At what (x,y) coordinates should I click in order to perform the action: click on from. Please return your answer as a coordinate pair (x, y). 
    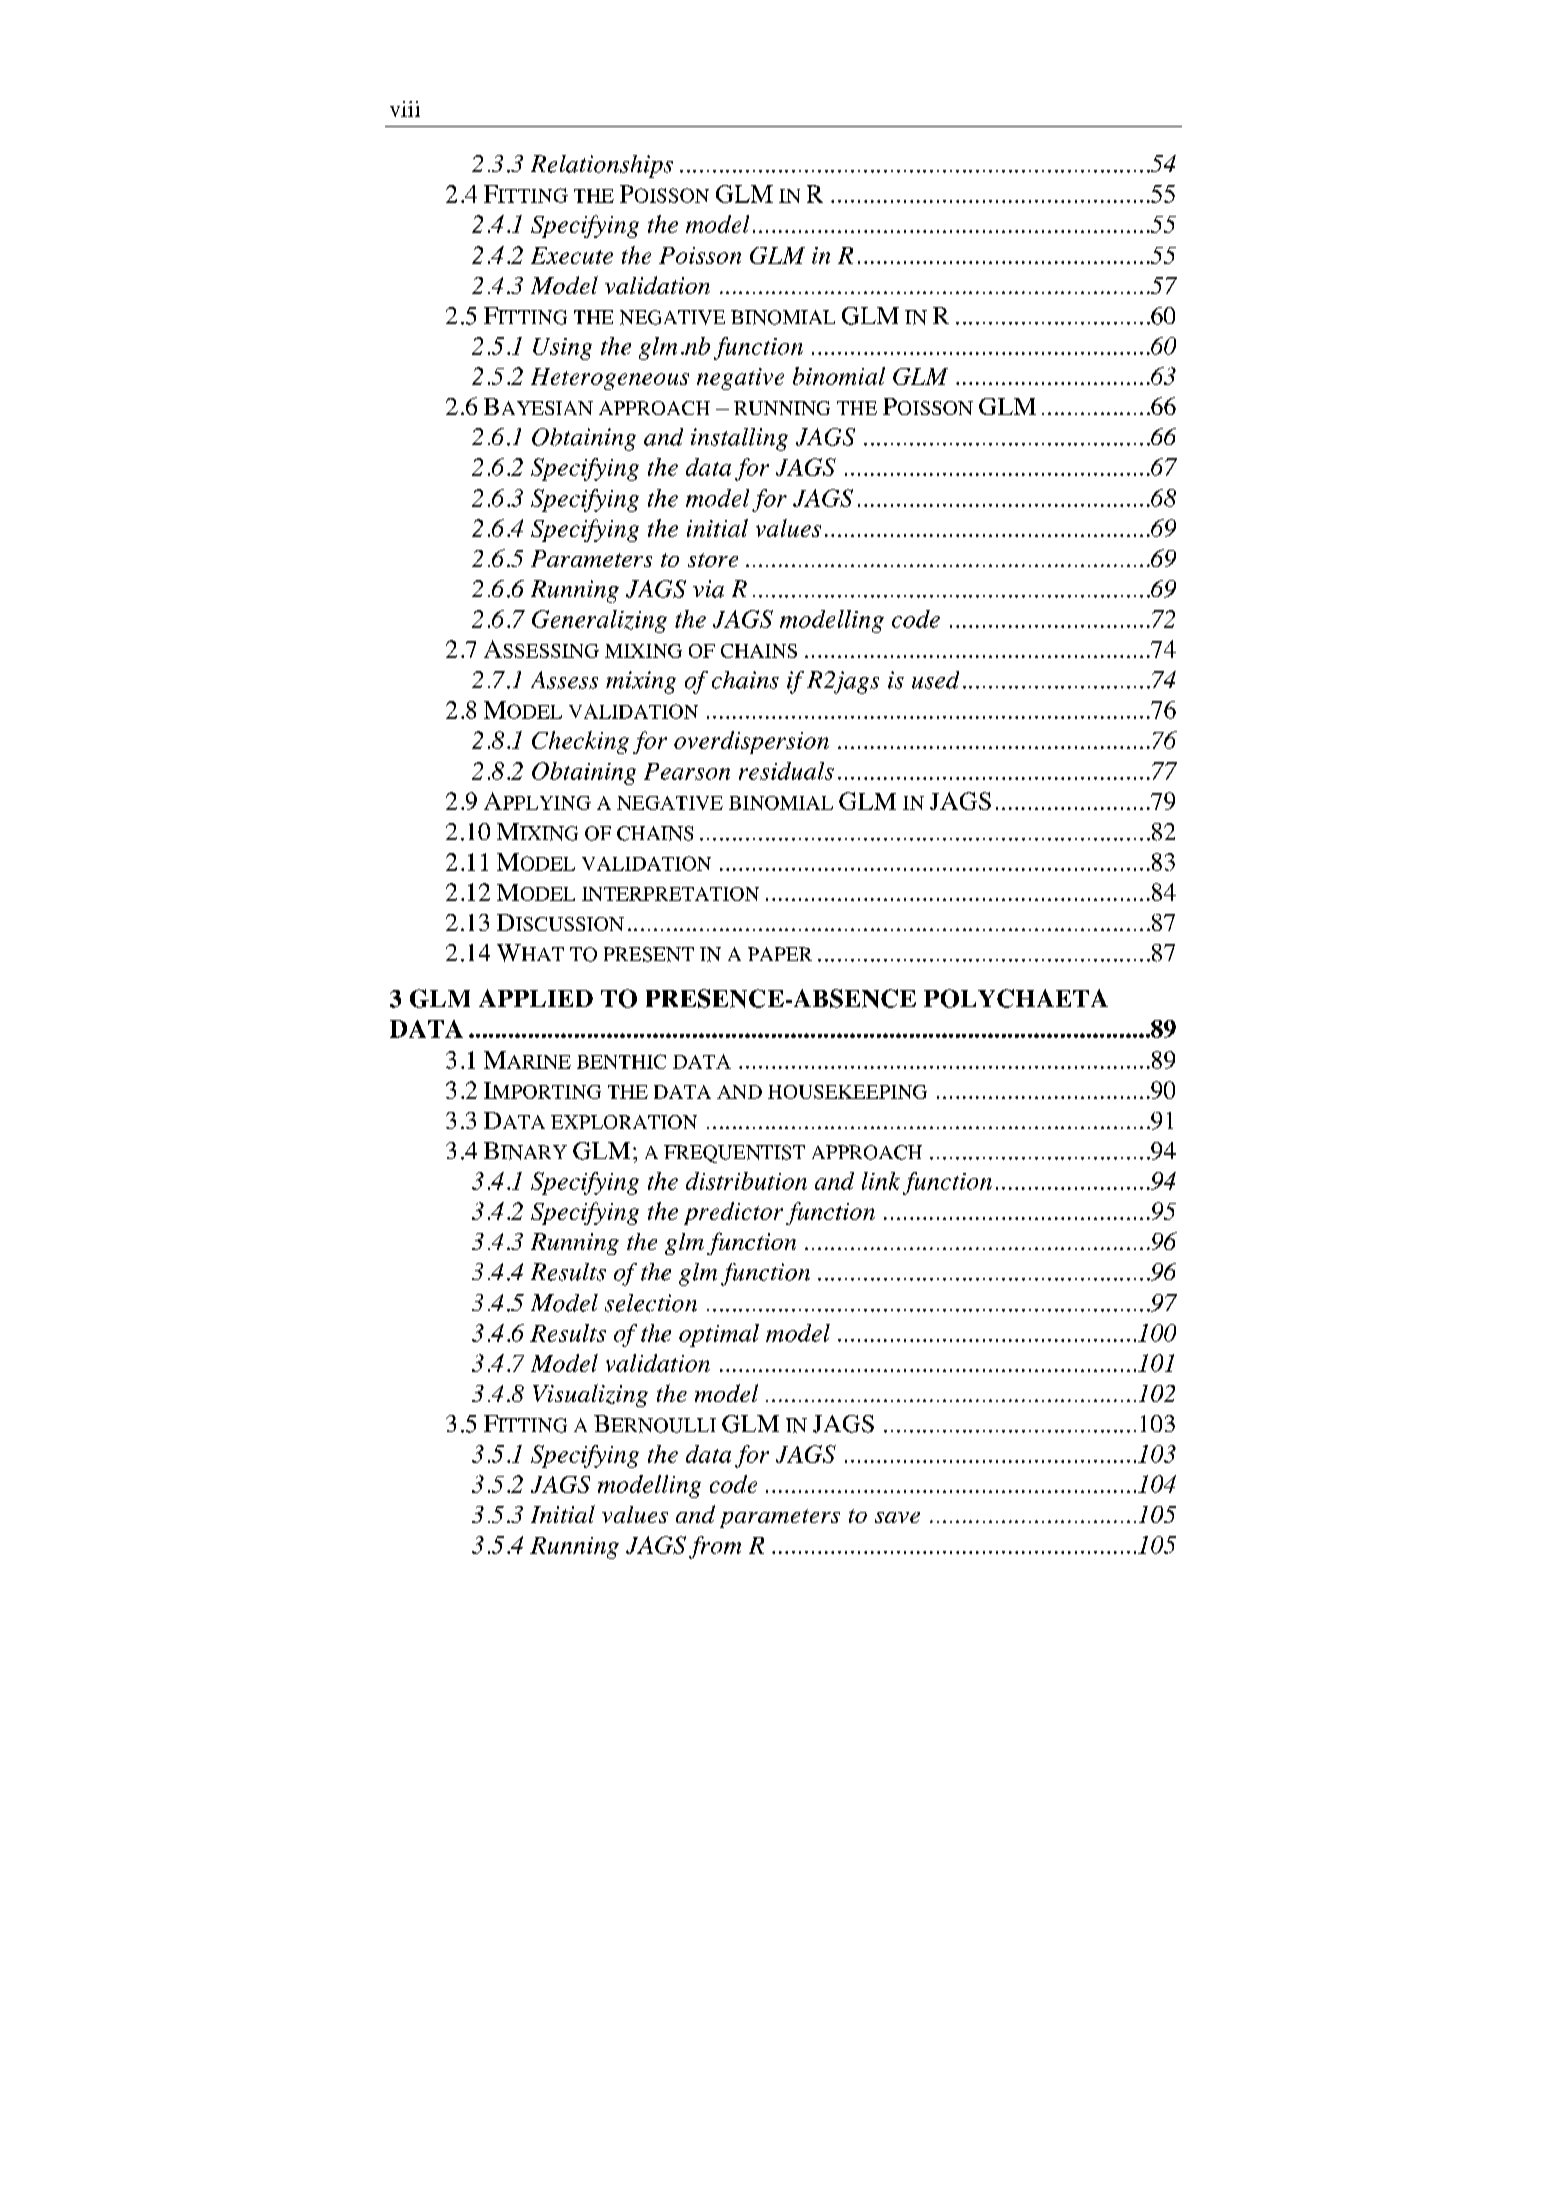
    Looking at the image, I should click on (715, 1547).
